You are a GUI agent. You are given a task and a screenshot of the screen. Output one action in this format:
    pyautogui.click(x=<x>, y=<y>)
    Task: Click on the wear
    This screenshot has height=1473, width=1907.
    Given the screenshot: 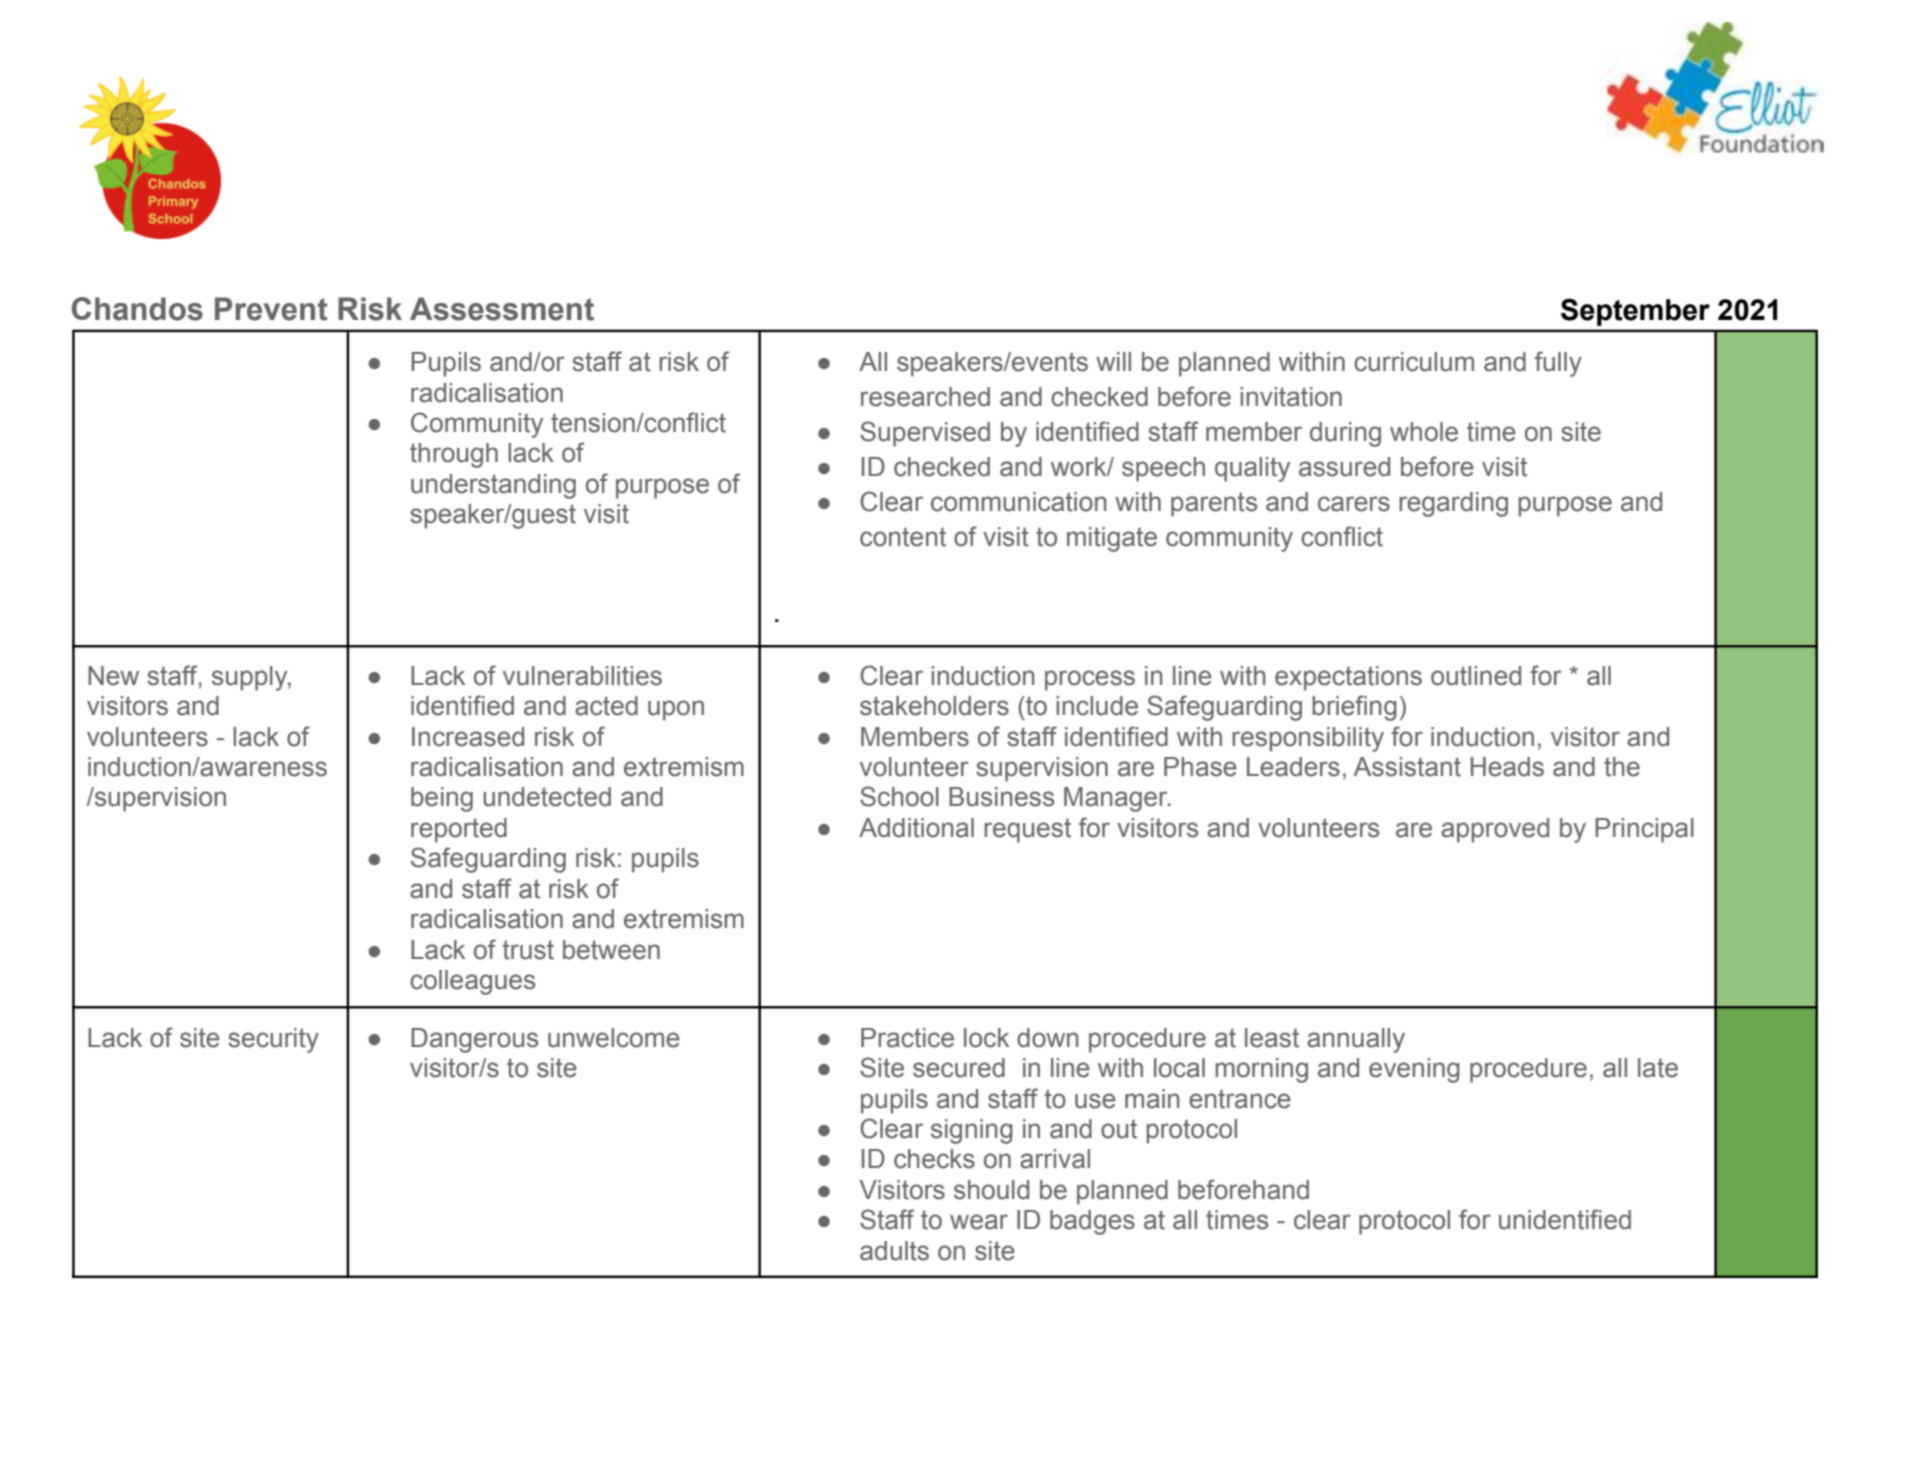 What is the action you would take?
    pyautogui.click(x=979, y=1222)
